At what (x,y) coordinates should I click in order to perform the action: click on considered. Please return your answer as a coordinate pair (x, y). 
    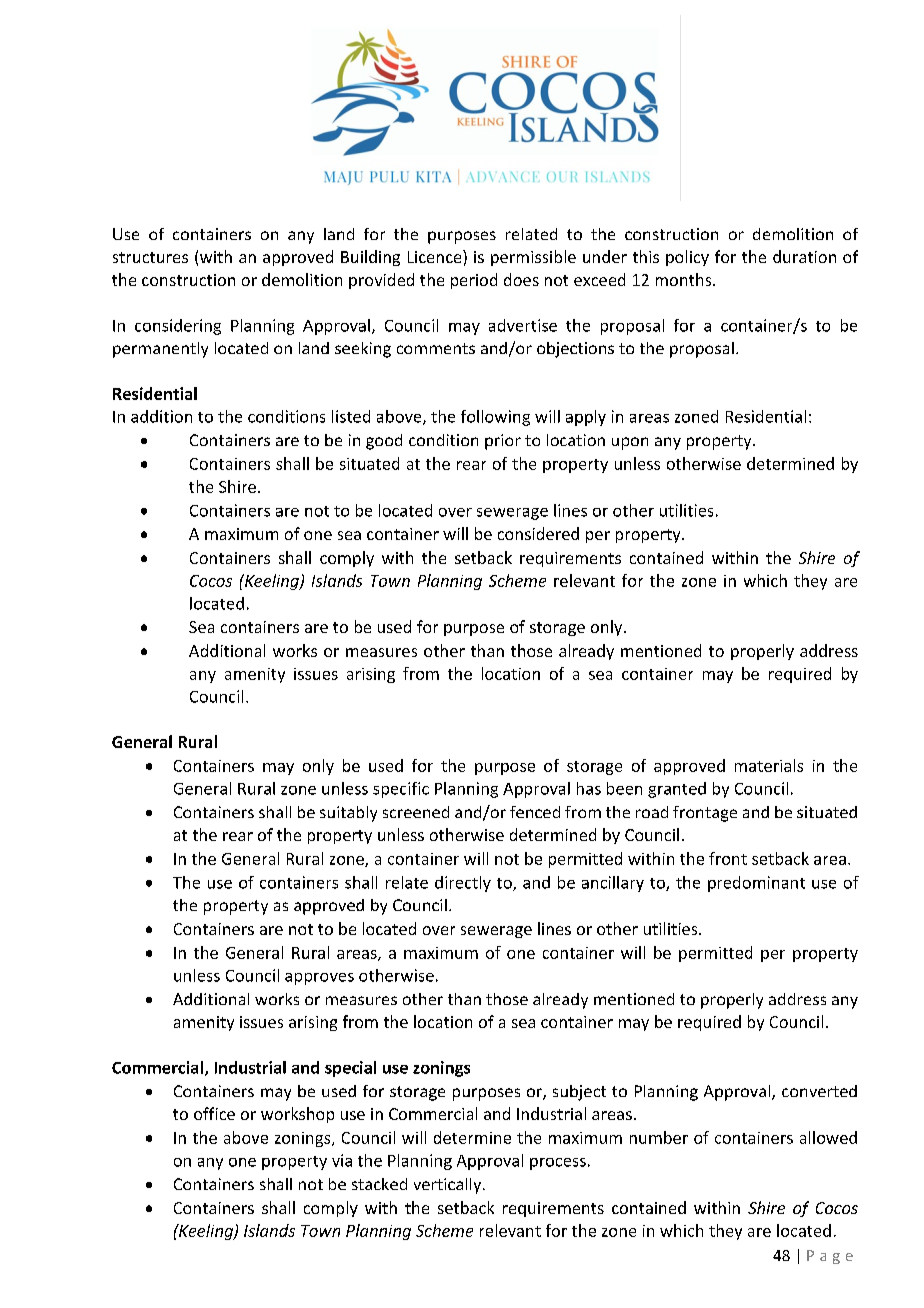
    Looking at the image, I should click on (538, 533).
